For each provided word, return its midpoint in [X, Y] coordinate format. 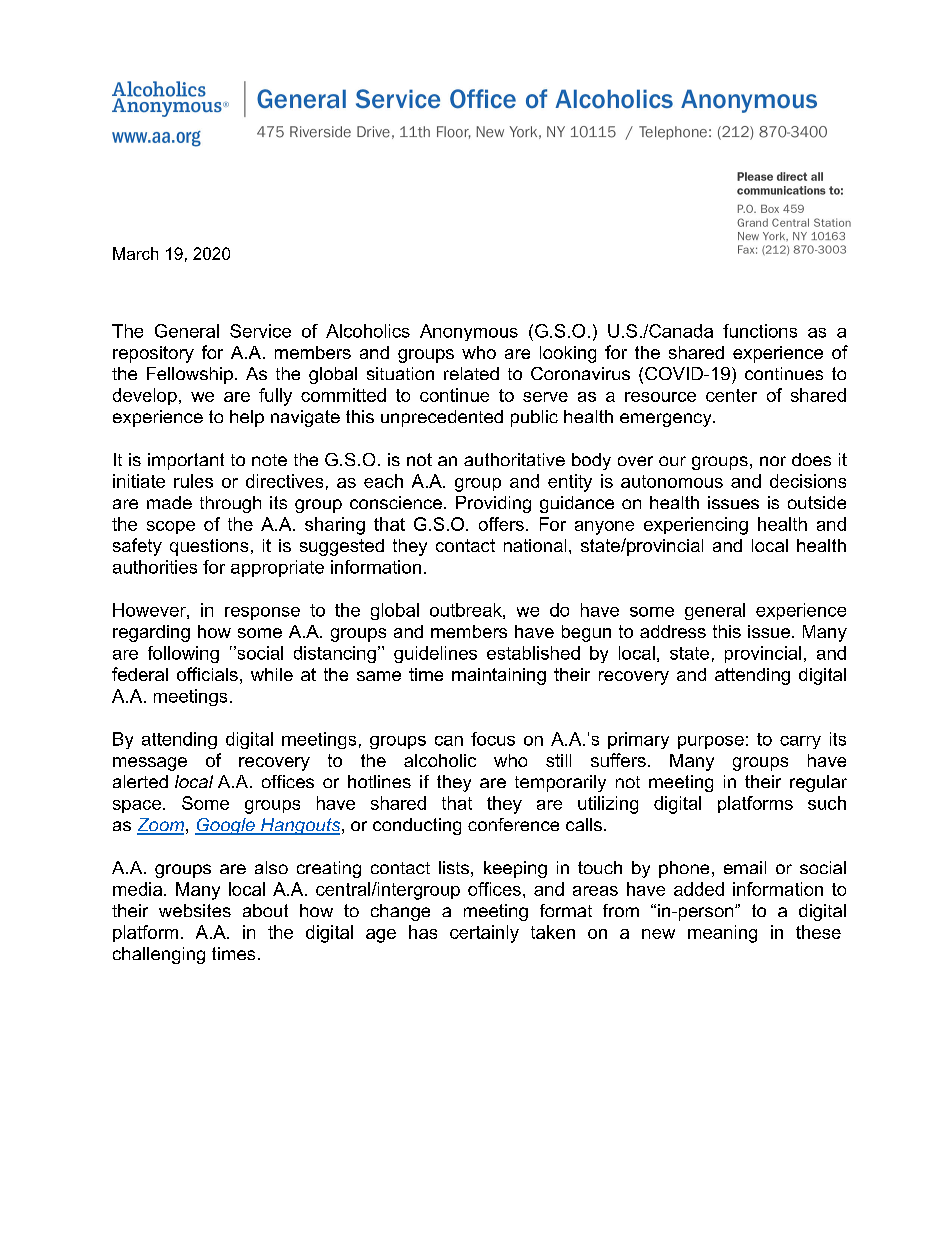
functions [760, 331]
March [135, 253]
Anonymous [469, 332]
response [262, 613]
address [673, 631]
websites [195, 910]
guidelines [435, 654]
